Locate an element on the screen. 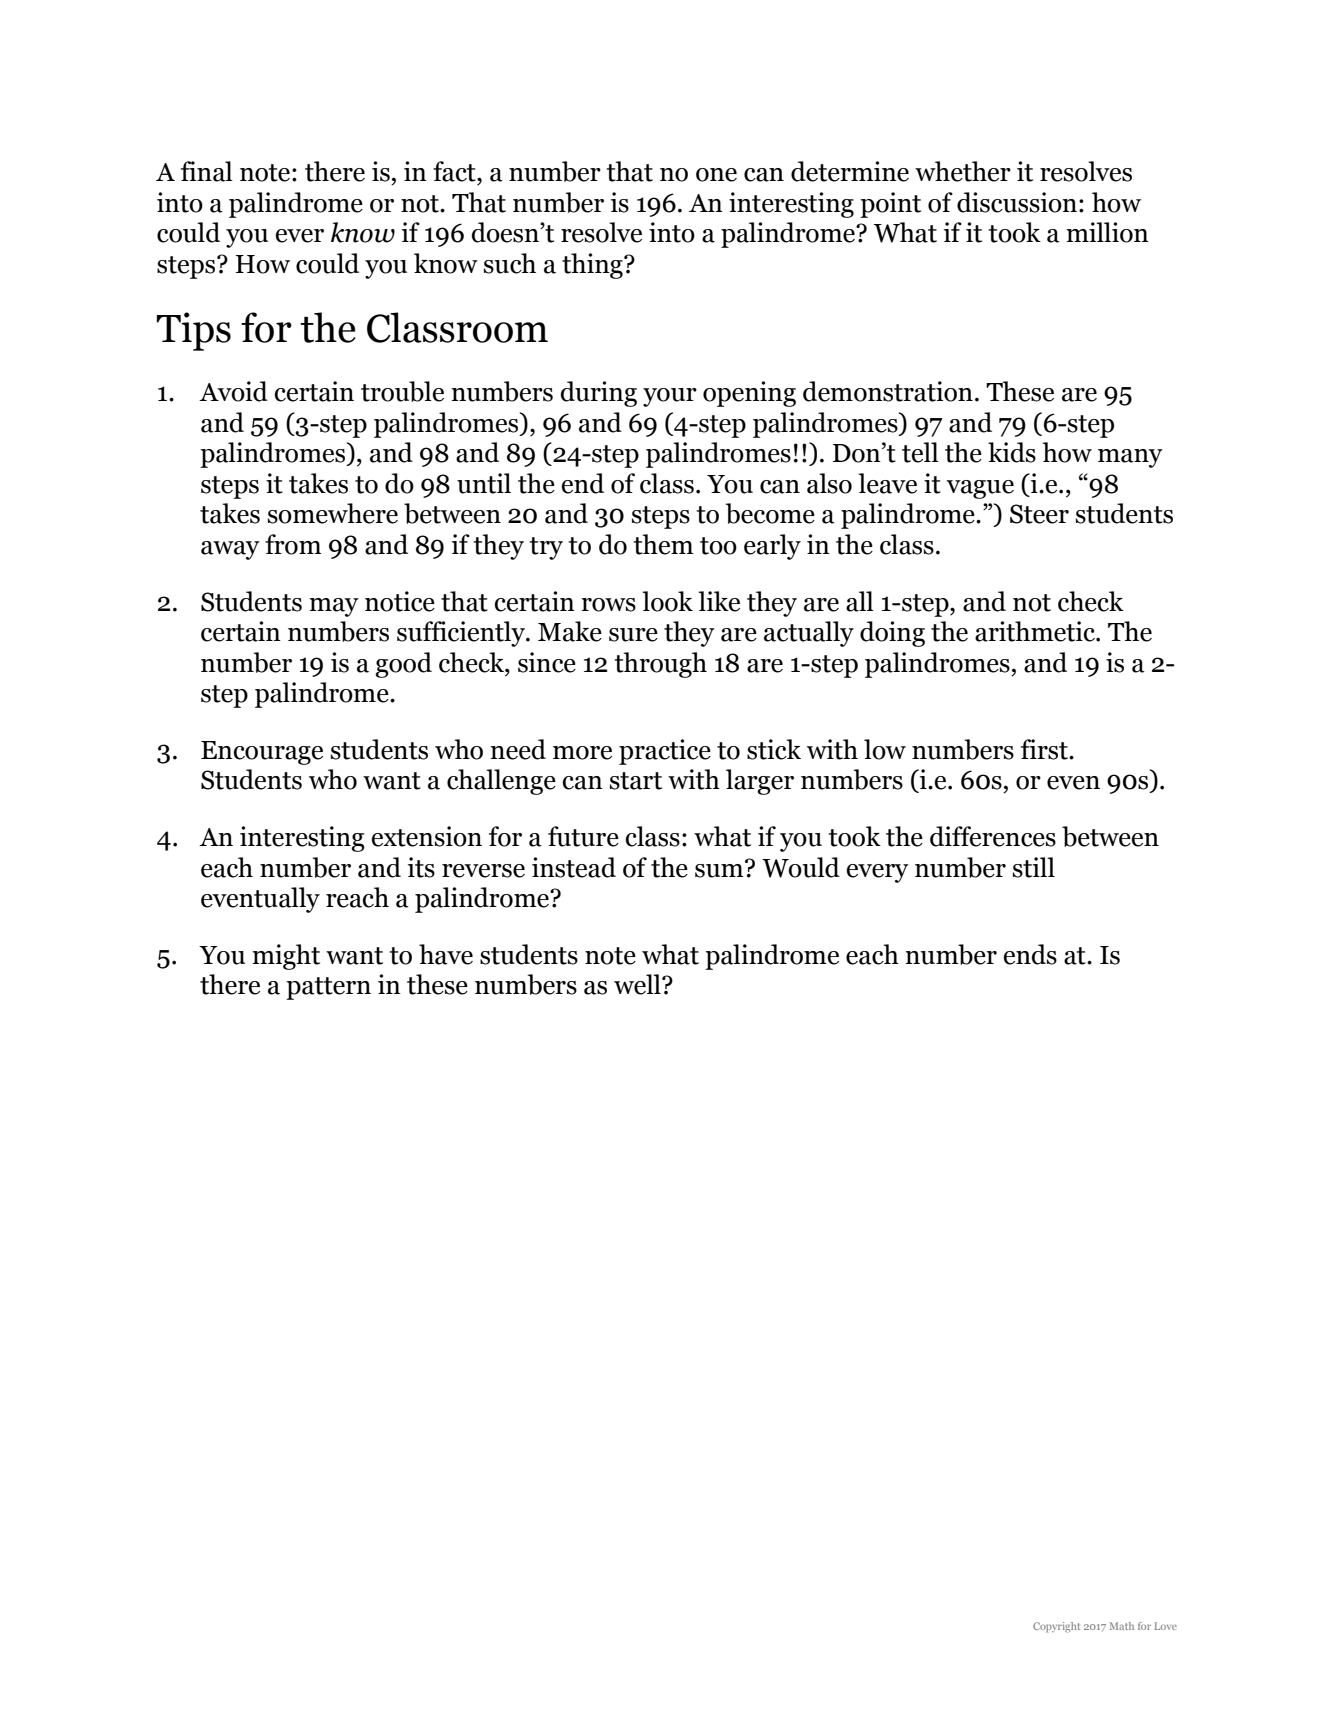  somewhere is located at coordinates (333, 513).
